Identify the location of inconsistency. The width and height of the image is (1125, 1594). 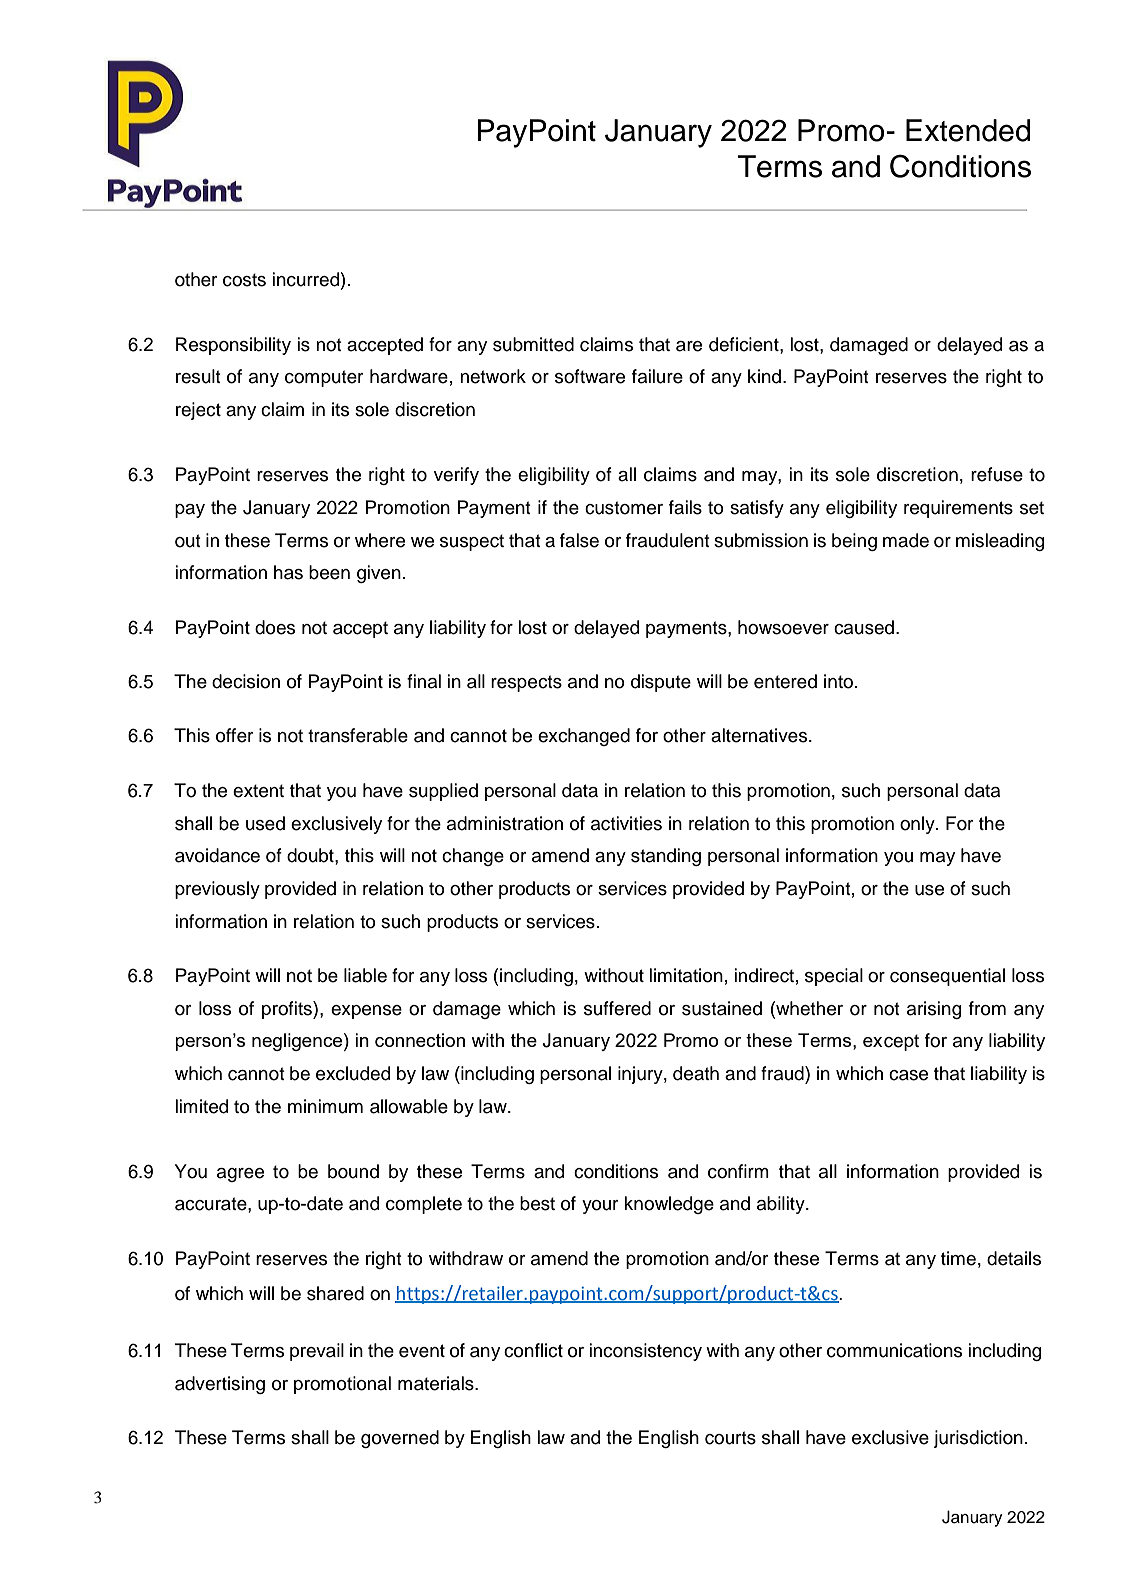
(646, 1352).
